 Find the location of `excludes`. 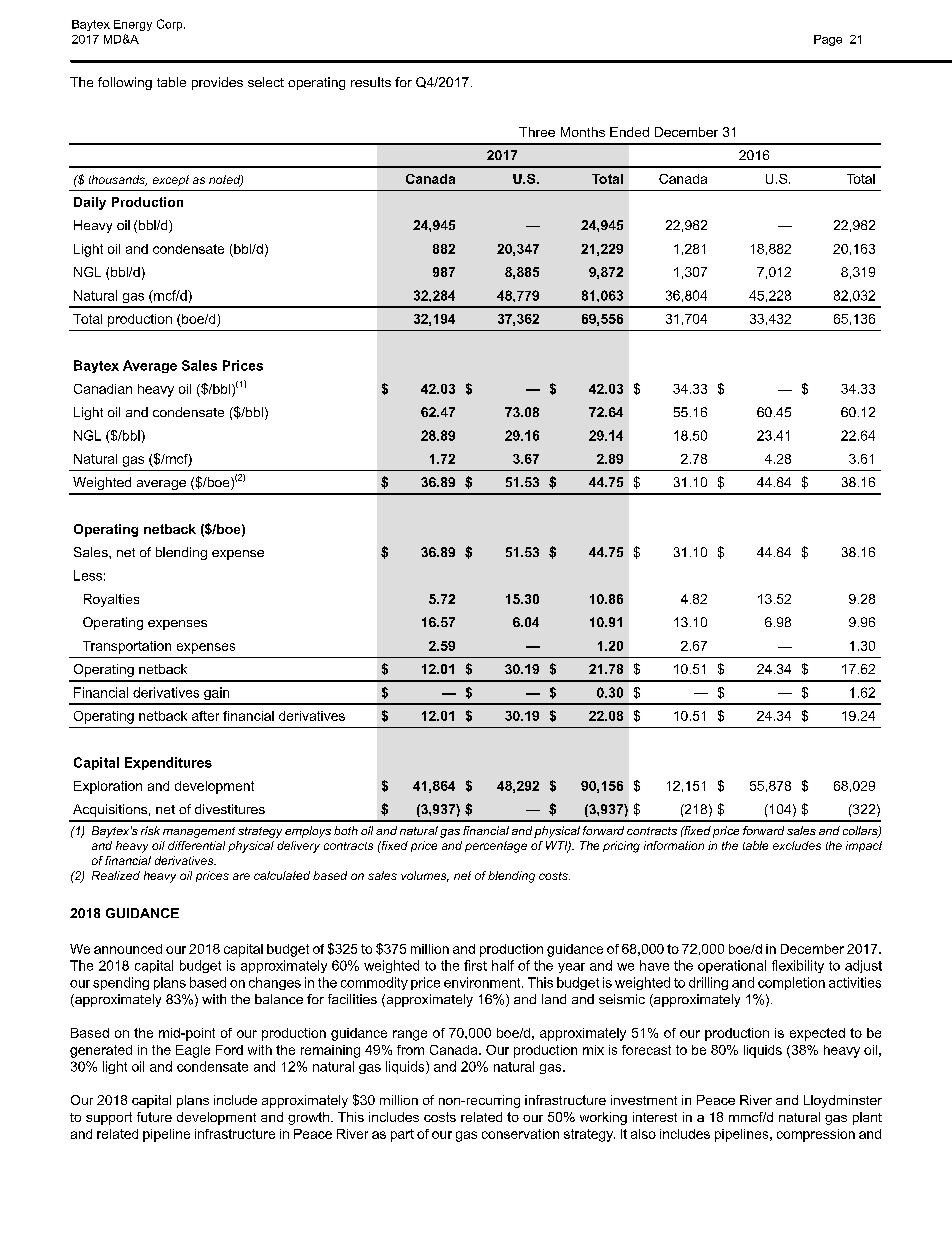

excludes is located at coordinates (797, 845).
